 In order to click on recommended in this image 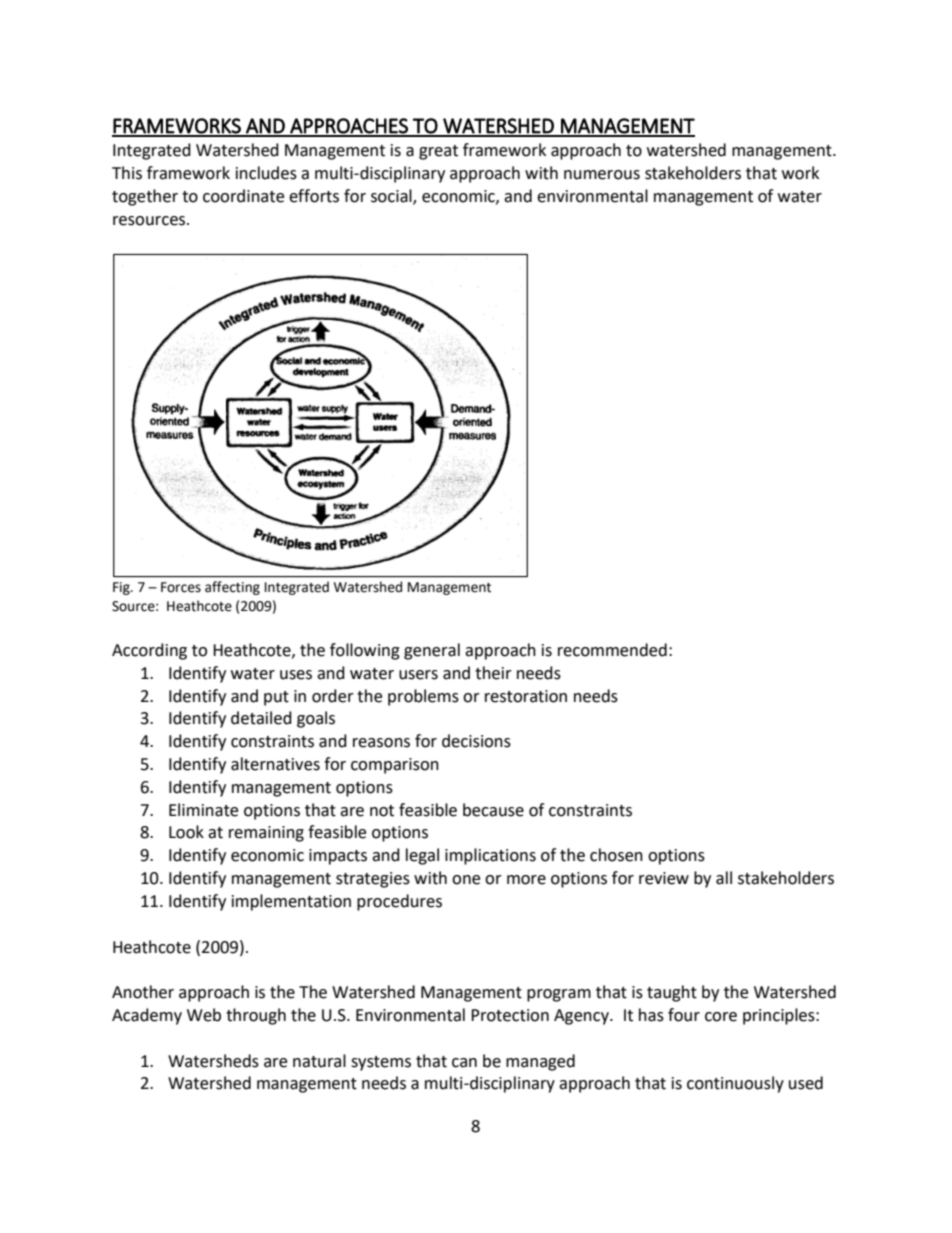, I will do `click(612, 650)`.
